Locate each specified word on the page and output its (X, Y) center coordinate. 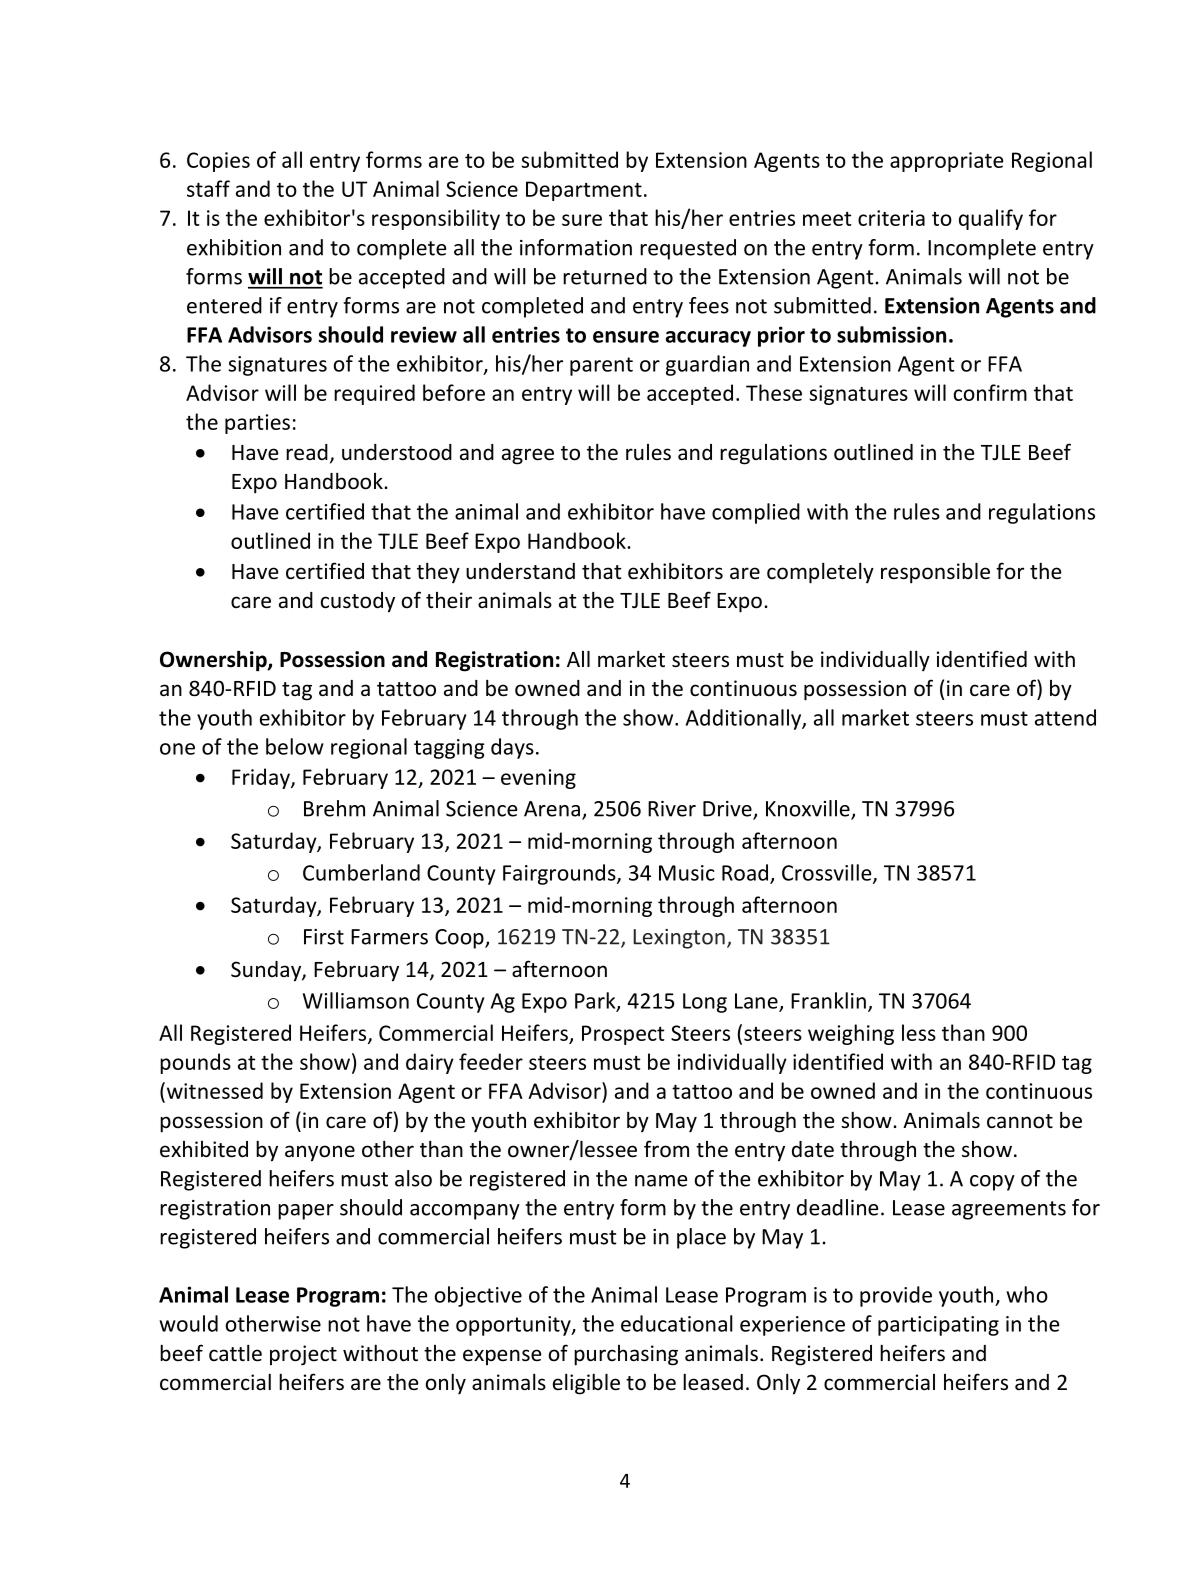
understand (520, 571)
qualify (991, 219)
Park (596, 1001)
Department (584, 191)
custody (358, 602)
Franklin (828, 1000)
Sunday (267, 971)
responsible (935, 573)
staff (208, 188)
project (303, 1355)
